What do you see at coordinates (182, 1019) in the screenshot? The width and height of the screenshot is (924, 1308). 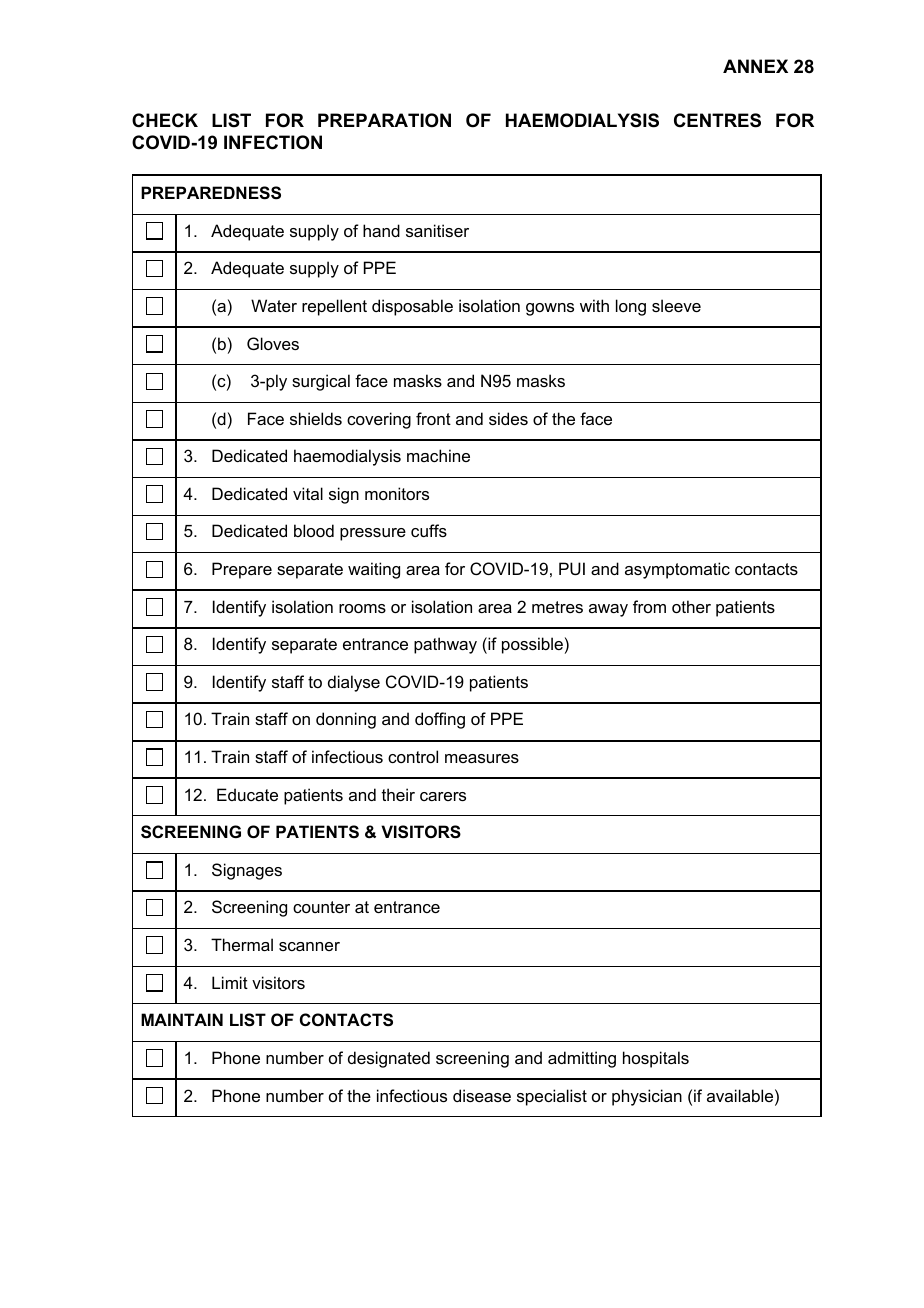 I see `MAINTAIN` at bounding box center [182, 1019].
